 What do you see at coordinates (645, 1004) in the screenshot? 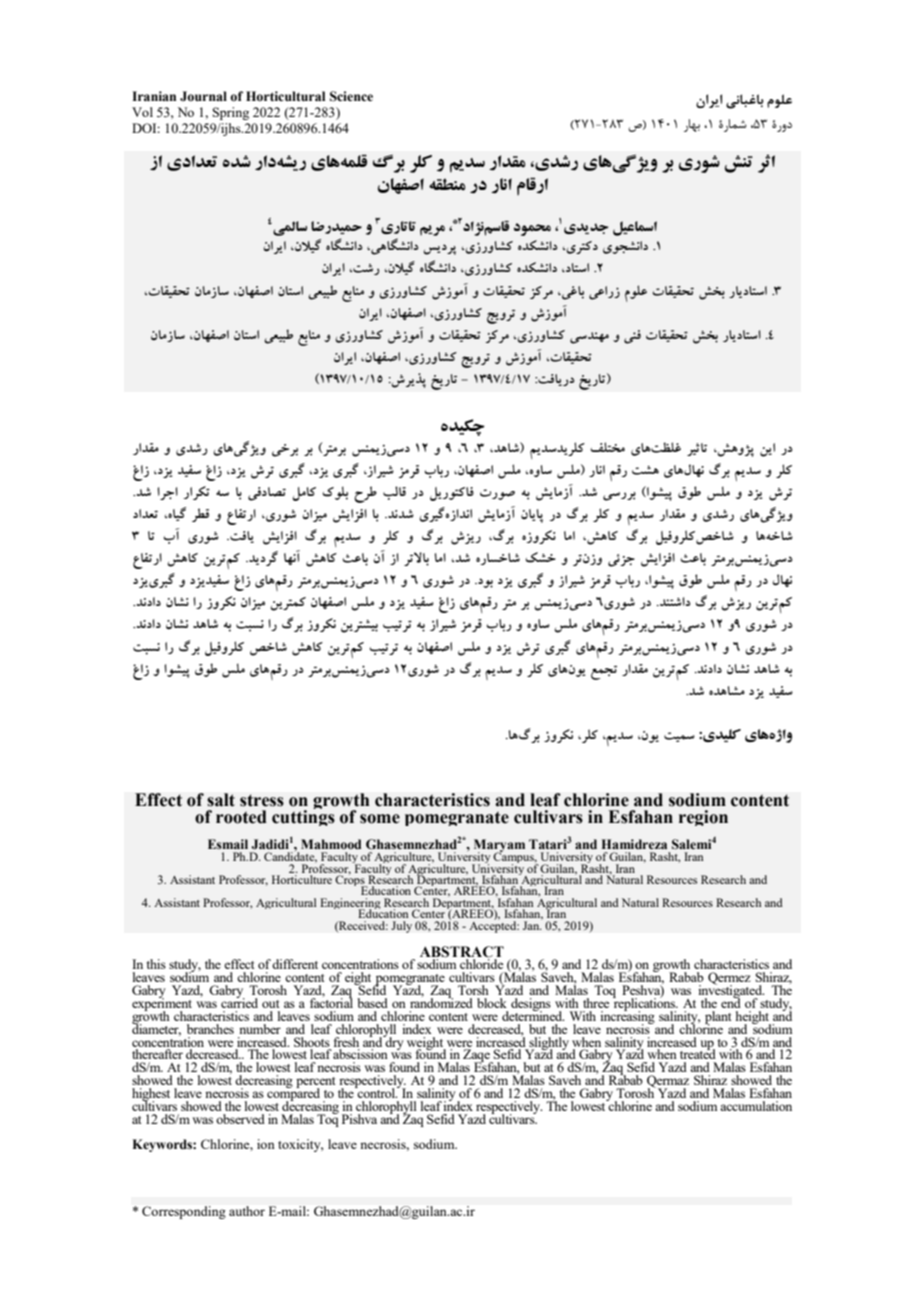
I see `replications` at bounding box center [645, 1004].
